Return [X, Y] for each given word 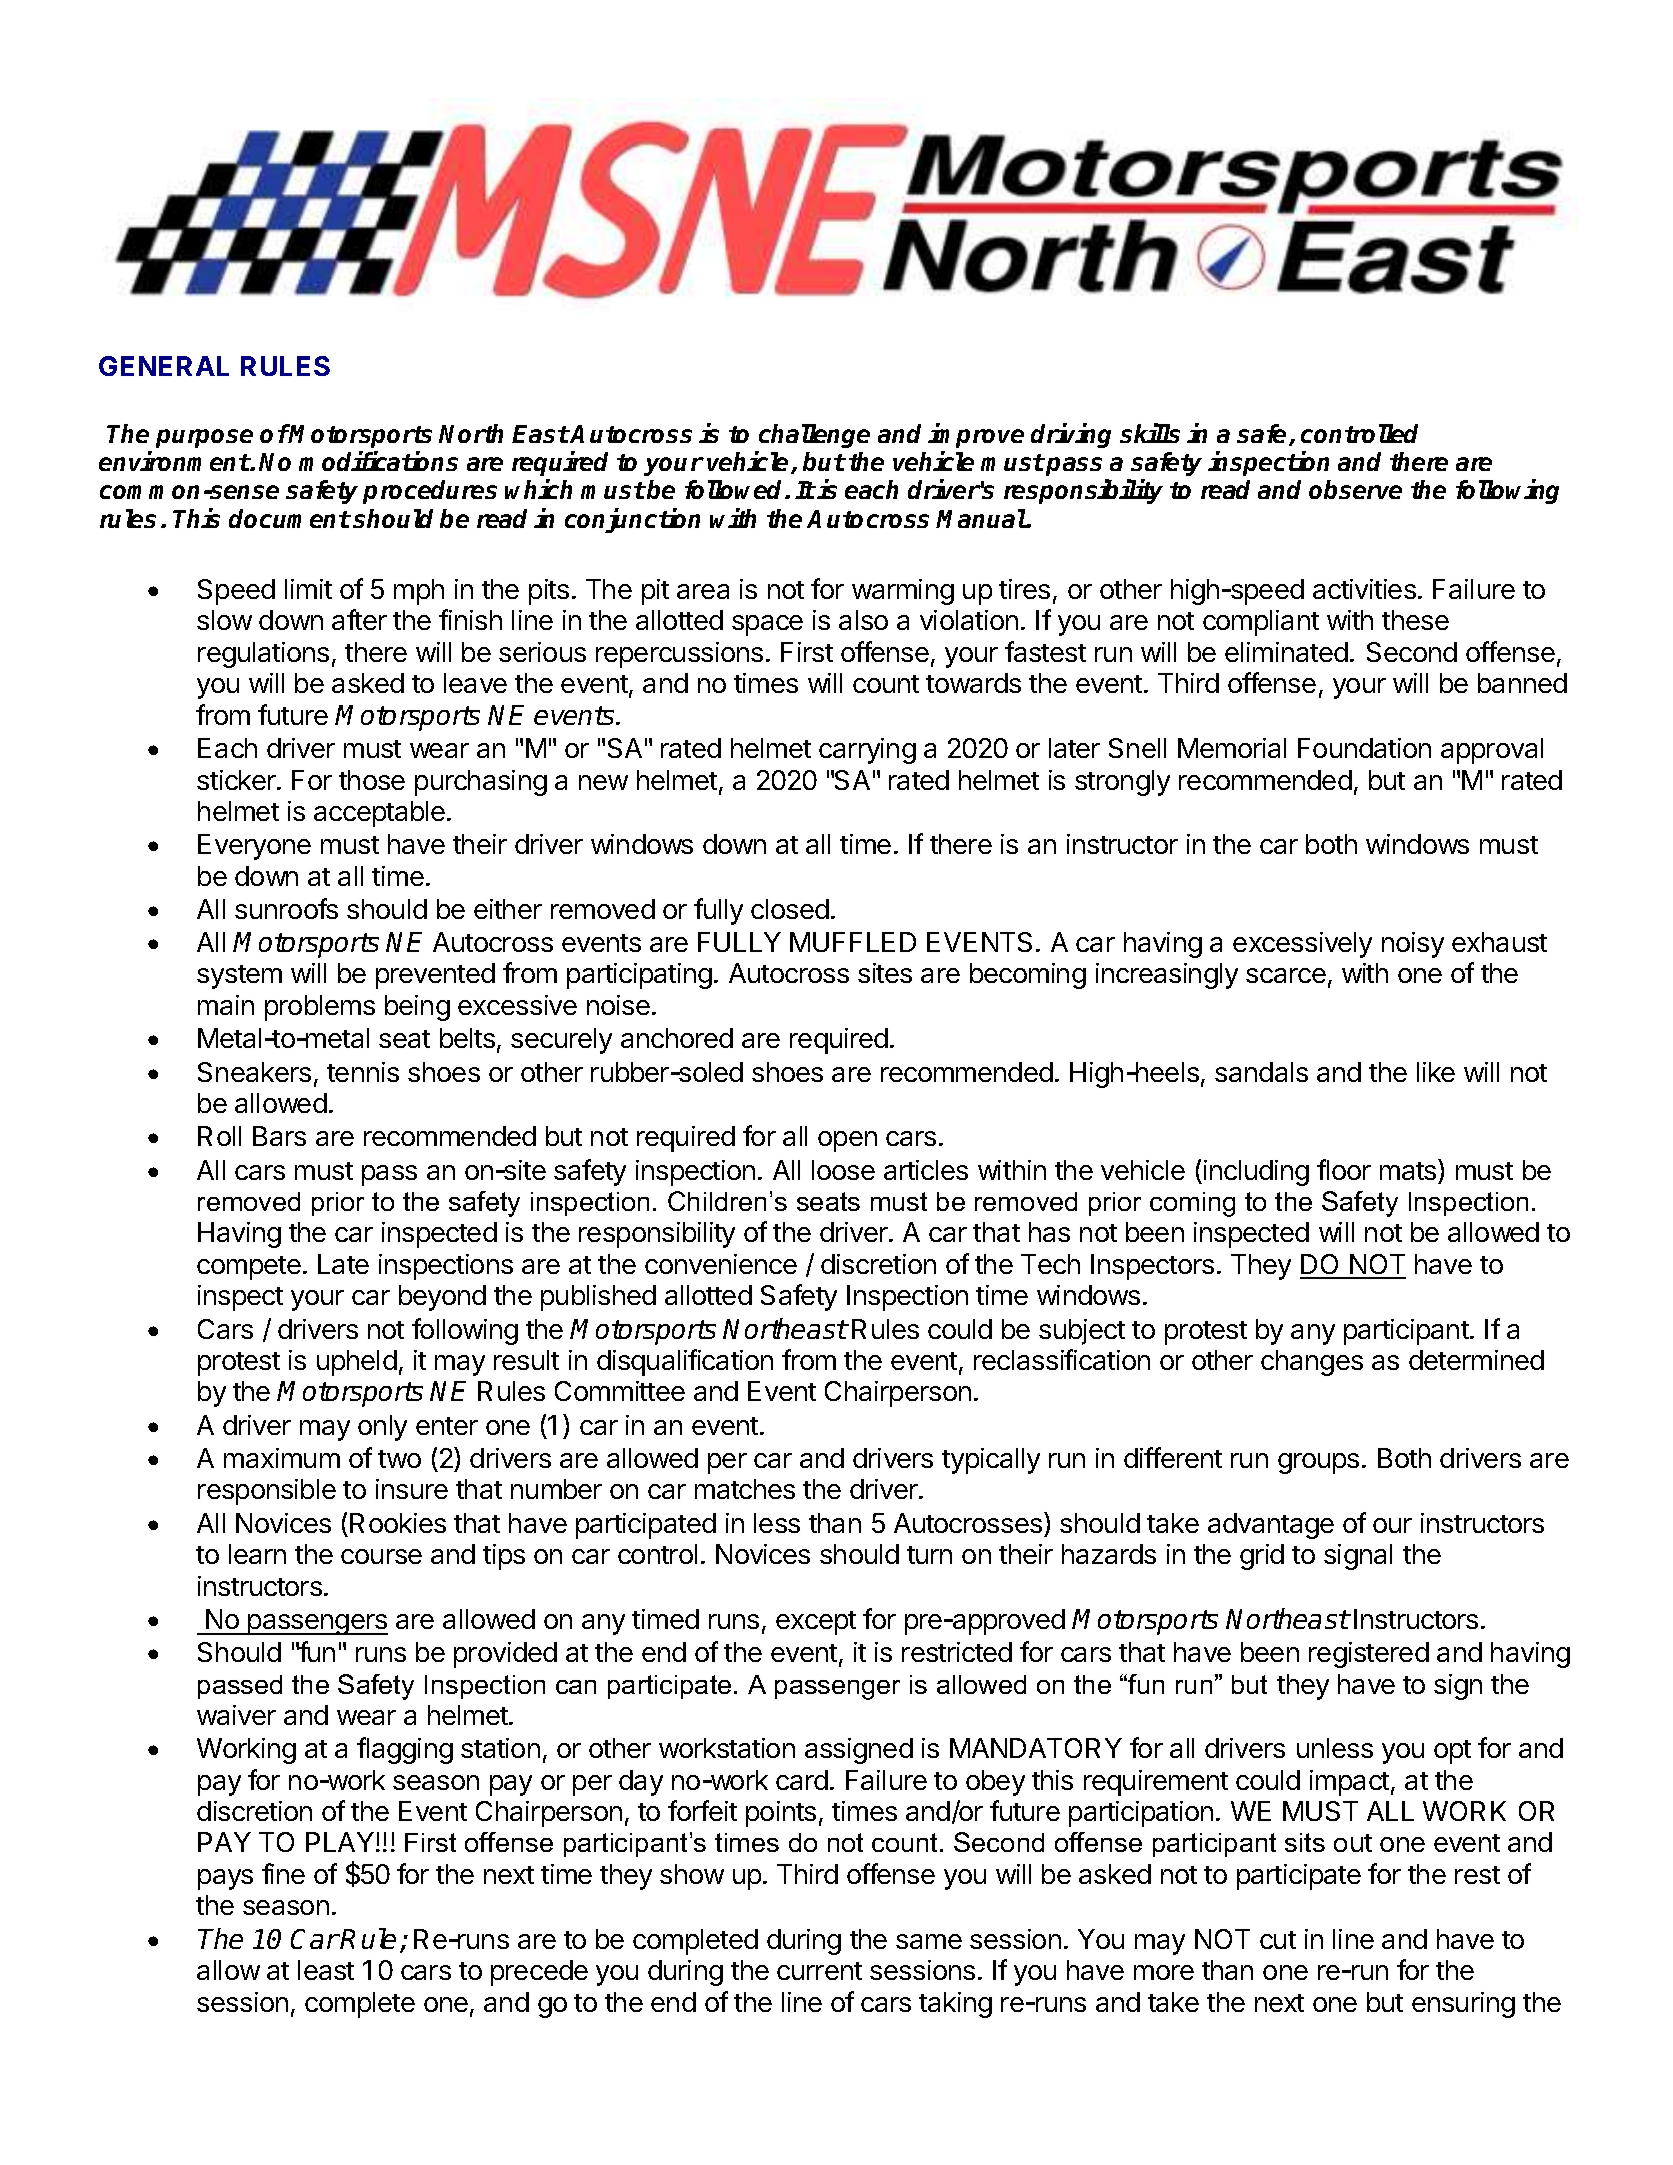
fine [283, 1873]
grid [1262, 1557]
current [819, 1971]
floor [1344, 1169]
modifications [378, 461]
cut [1278, 1940]
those [372, 780]
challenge [814, 436]
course [381, 1556]
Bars [279, 1136]
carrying [867, 751]
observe [1355, 489]
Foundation [1364, 748]
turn [929, 1555]
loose [843, 1170]
